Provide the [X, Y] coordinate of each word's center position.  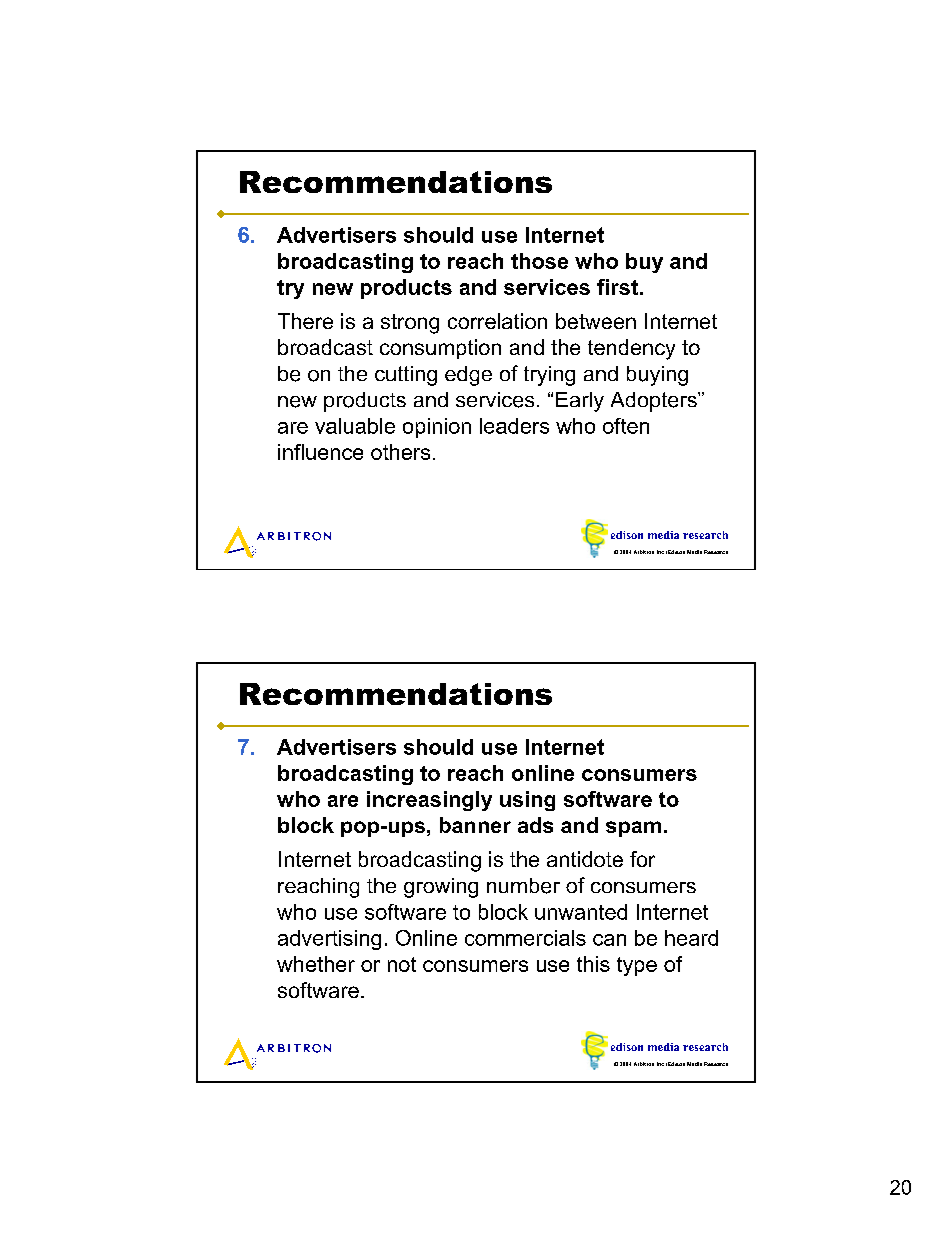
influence [320, 452]
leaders [514, 426]
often [626, 426]
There [305, 321]
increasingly [429, 801]
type [637, 966]
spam [633, 829]
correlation [497, 321]
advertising [329, 940]
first [617, 287]
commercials [525, 938]
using [527, 801]
